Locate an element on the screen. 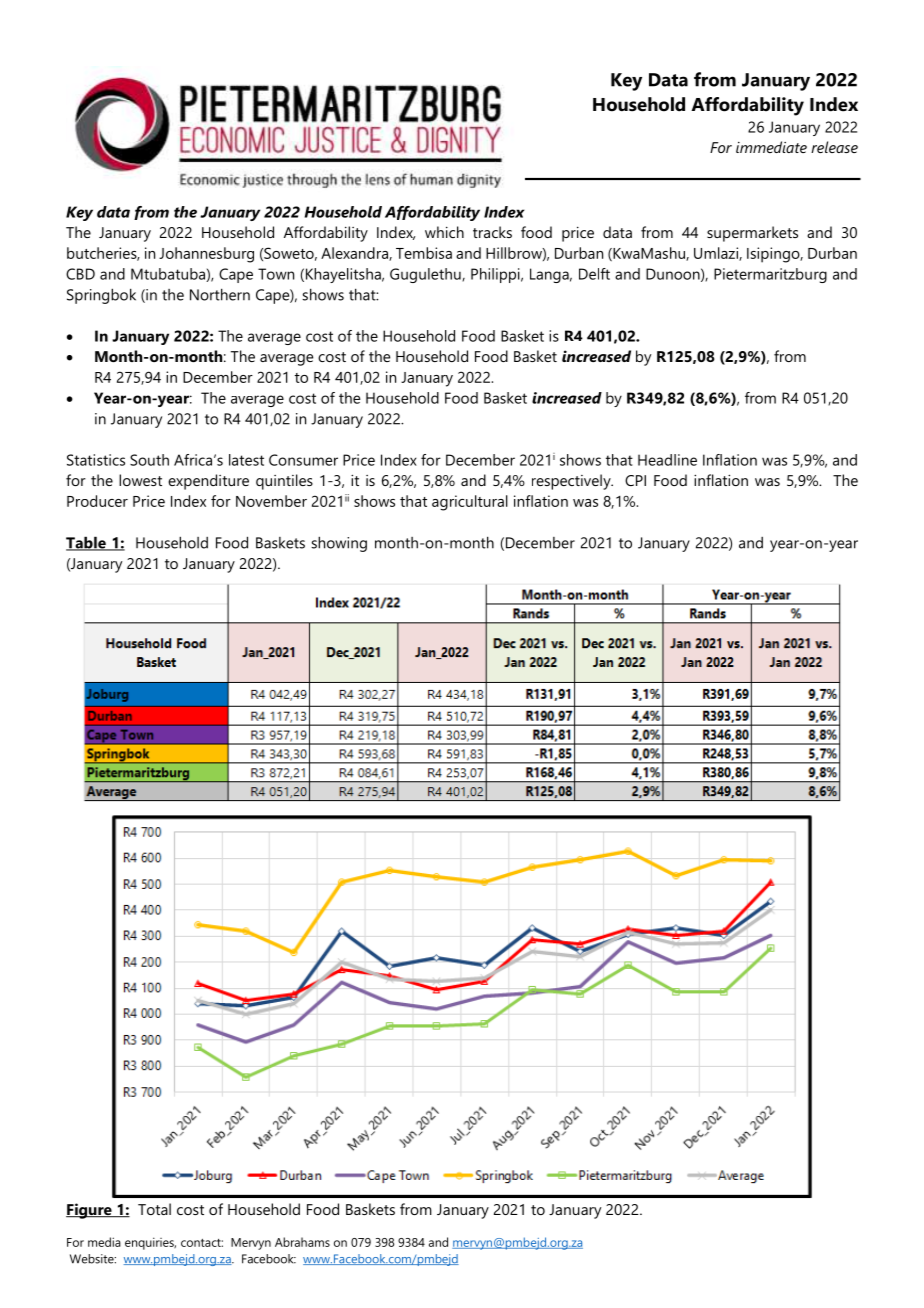  Total is located at coordinates (154, 1209).
